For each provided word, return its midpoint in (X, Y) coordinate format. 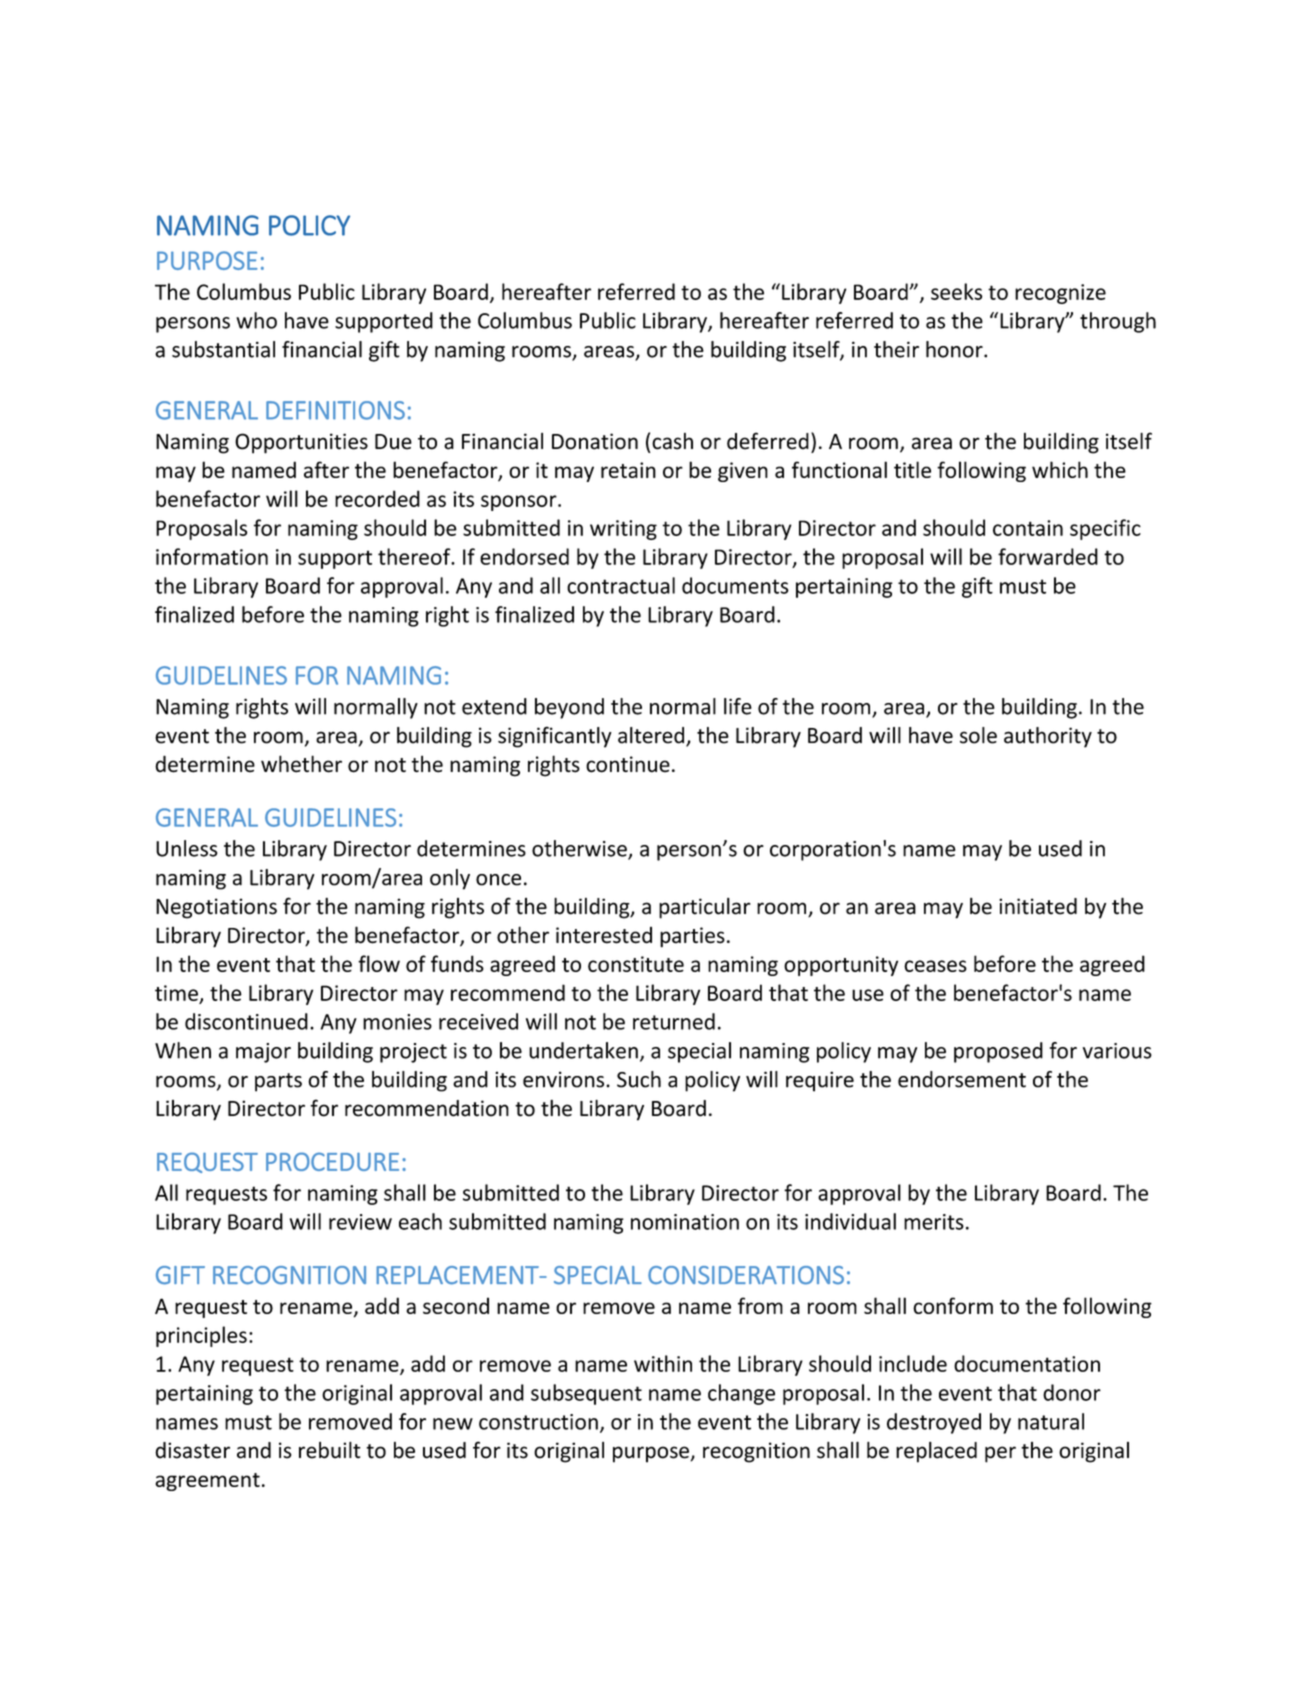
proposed (998, 1052)
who (256, 320)
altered (652, 736)
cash (672, 441)
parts (278, 1082)
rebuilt (330, 1450)
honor (955, 349)
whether (301, 764)
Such (639, 1079)
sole (978, 735)
